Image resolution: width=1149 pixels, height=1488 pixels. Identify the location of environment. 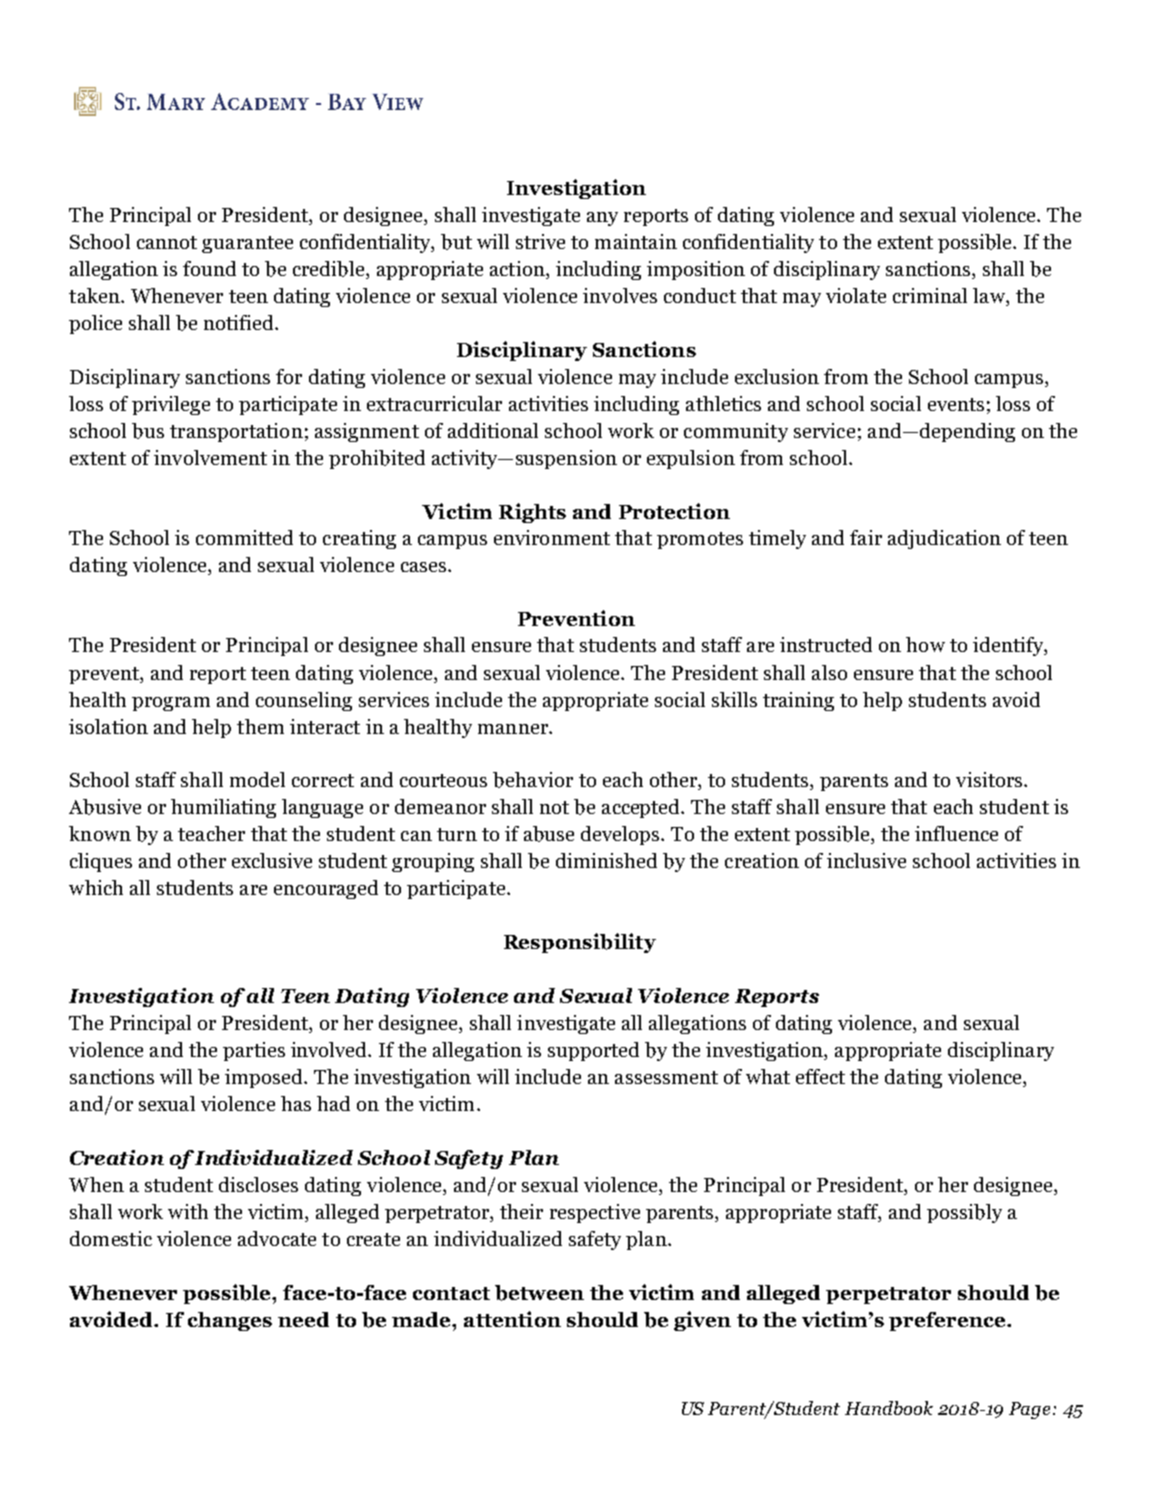
(552, 537).
